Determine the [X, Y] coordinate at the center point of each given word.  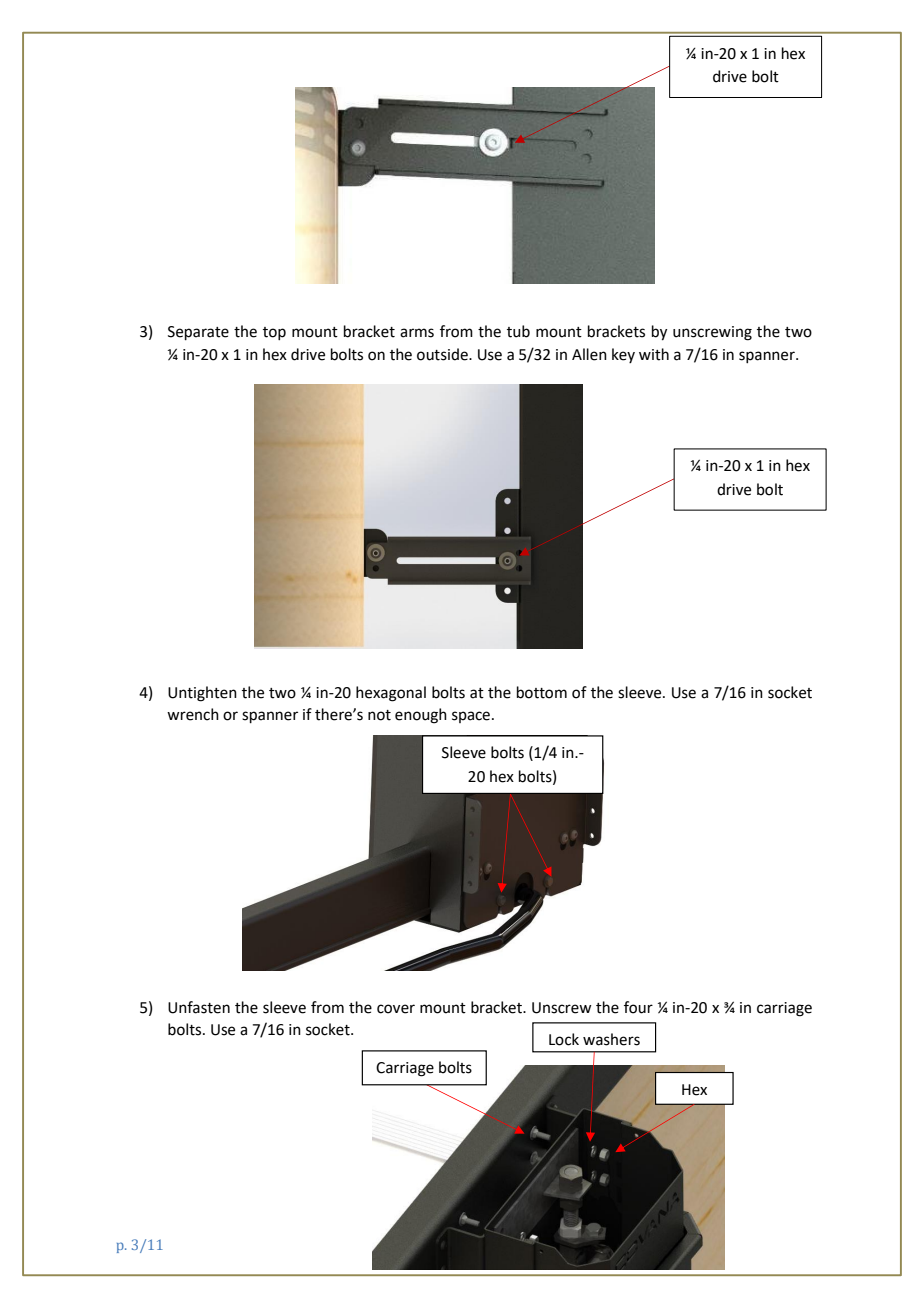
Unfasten [199, 1007]
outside [443, 354]
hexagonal [391, 694]
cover [396, 1009]
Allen [589, 354]
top [274, 333]
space [472, 717]
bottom [542, 692]
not [379, 715]
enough [421, 716]
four [638, 1007]
